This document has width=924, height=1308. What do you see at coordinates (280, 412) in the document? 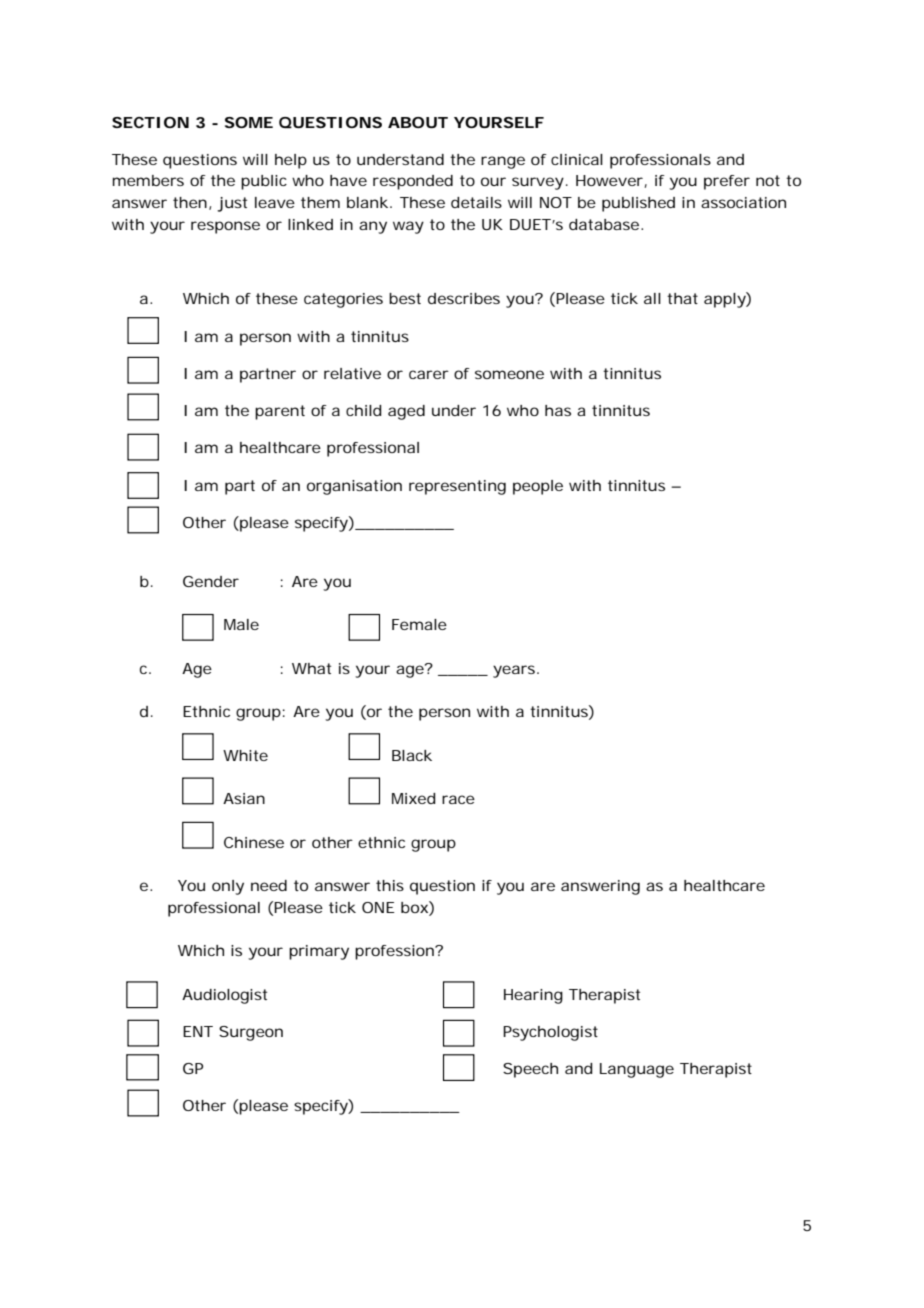
I see `parent` at bounding box center [280, 412].
